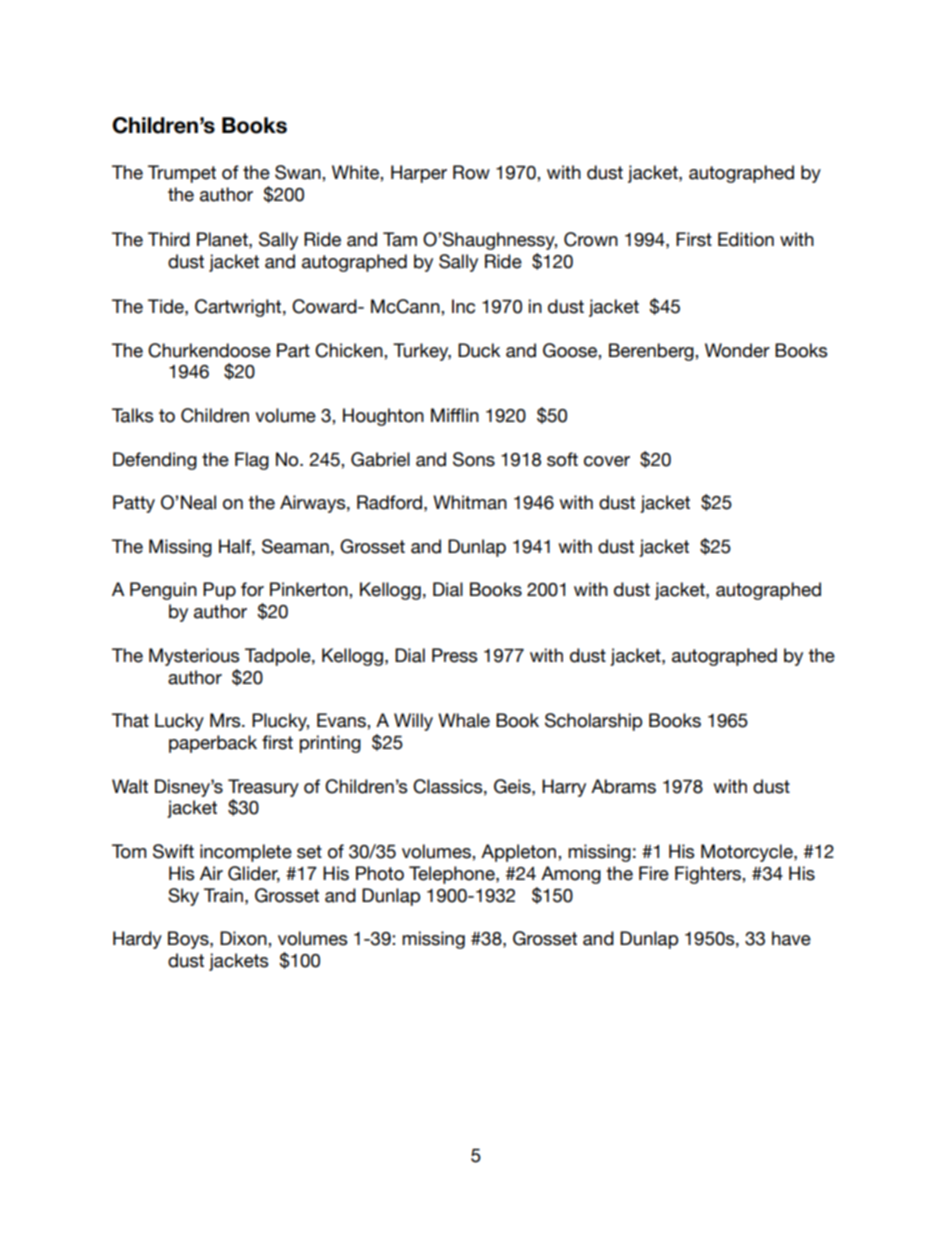 Image resolution: width=952 pixels, height=1233 pixels. Describe the element at coordinates (223, 895) in the screenshot. I see `Train` at that location.
